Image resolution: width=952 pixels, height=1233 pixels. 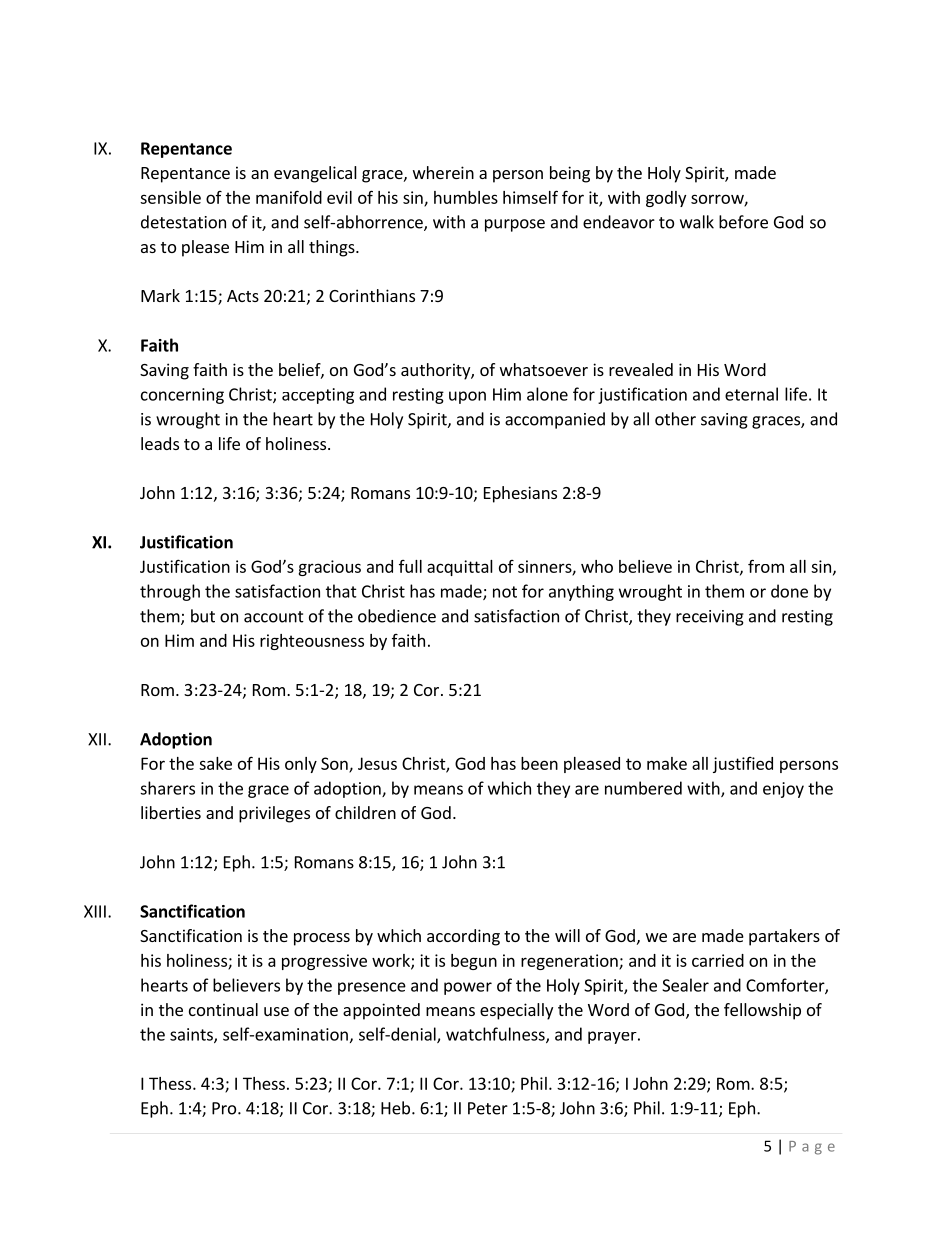 I want to click on Jesus, so click(x=377, y=763).
